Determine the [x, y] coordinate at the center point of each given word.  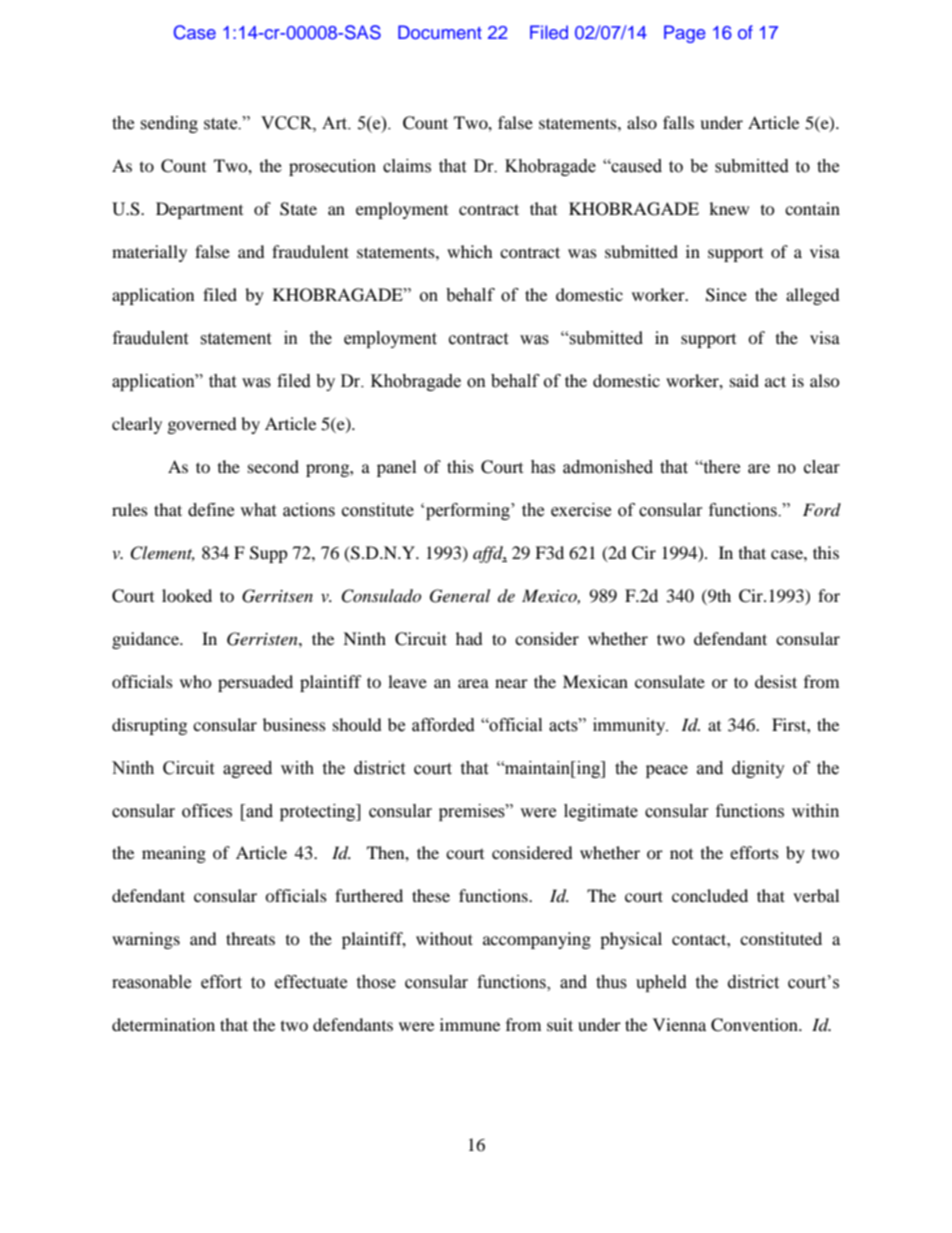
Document [440, 32]
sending [169, 124]
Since [726, 295]
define [211, 510]
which [470, 251]
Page [685, 34]
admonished [608, 467]
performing [469, 511]
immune [470, 1024]
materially [149, 253]
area [473, 683]
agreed [247, 769]
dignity [758, 769]
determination [163, 1024]
